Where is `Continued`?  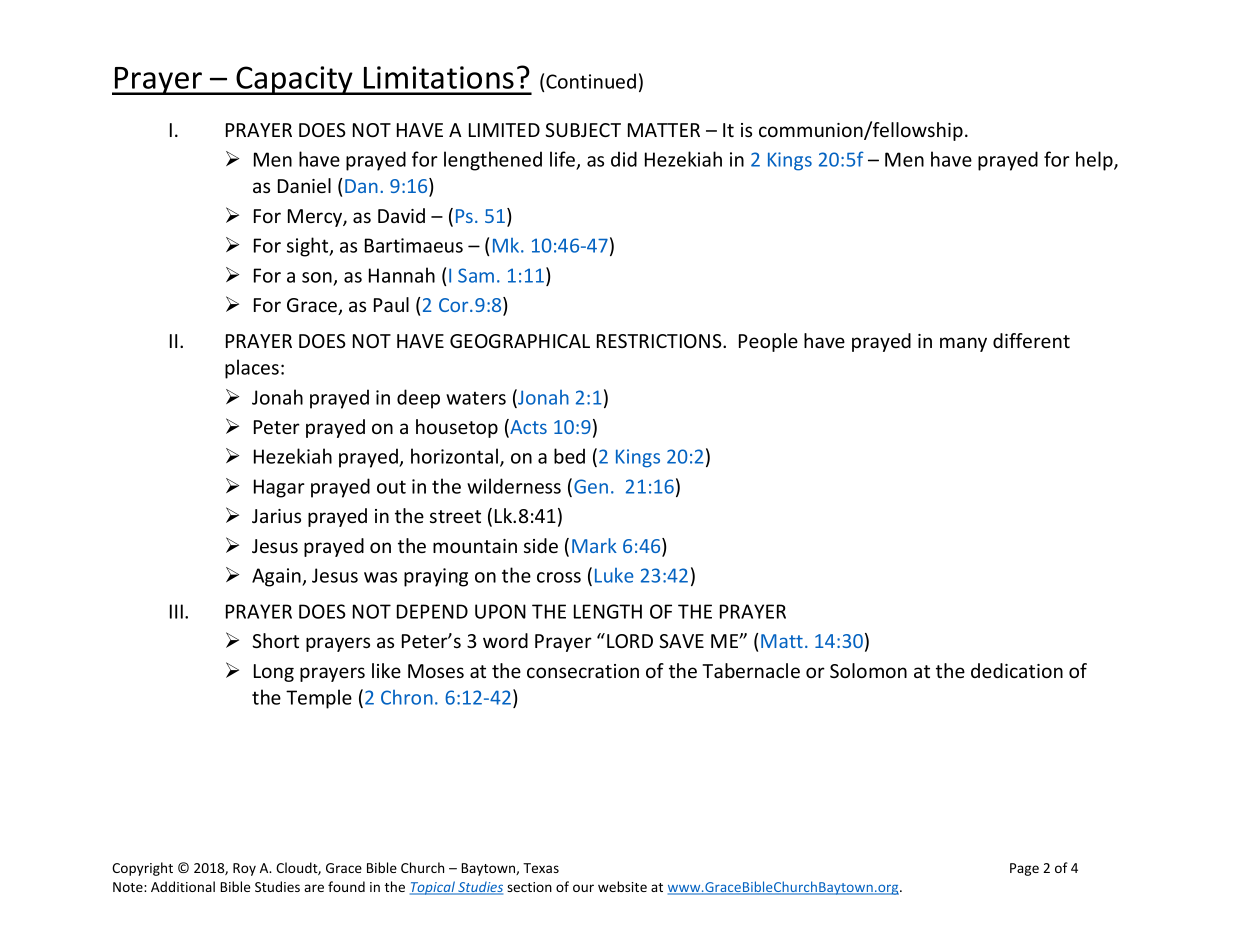
Continued is located at coordinates (591, 81).
